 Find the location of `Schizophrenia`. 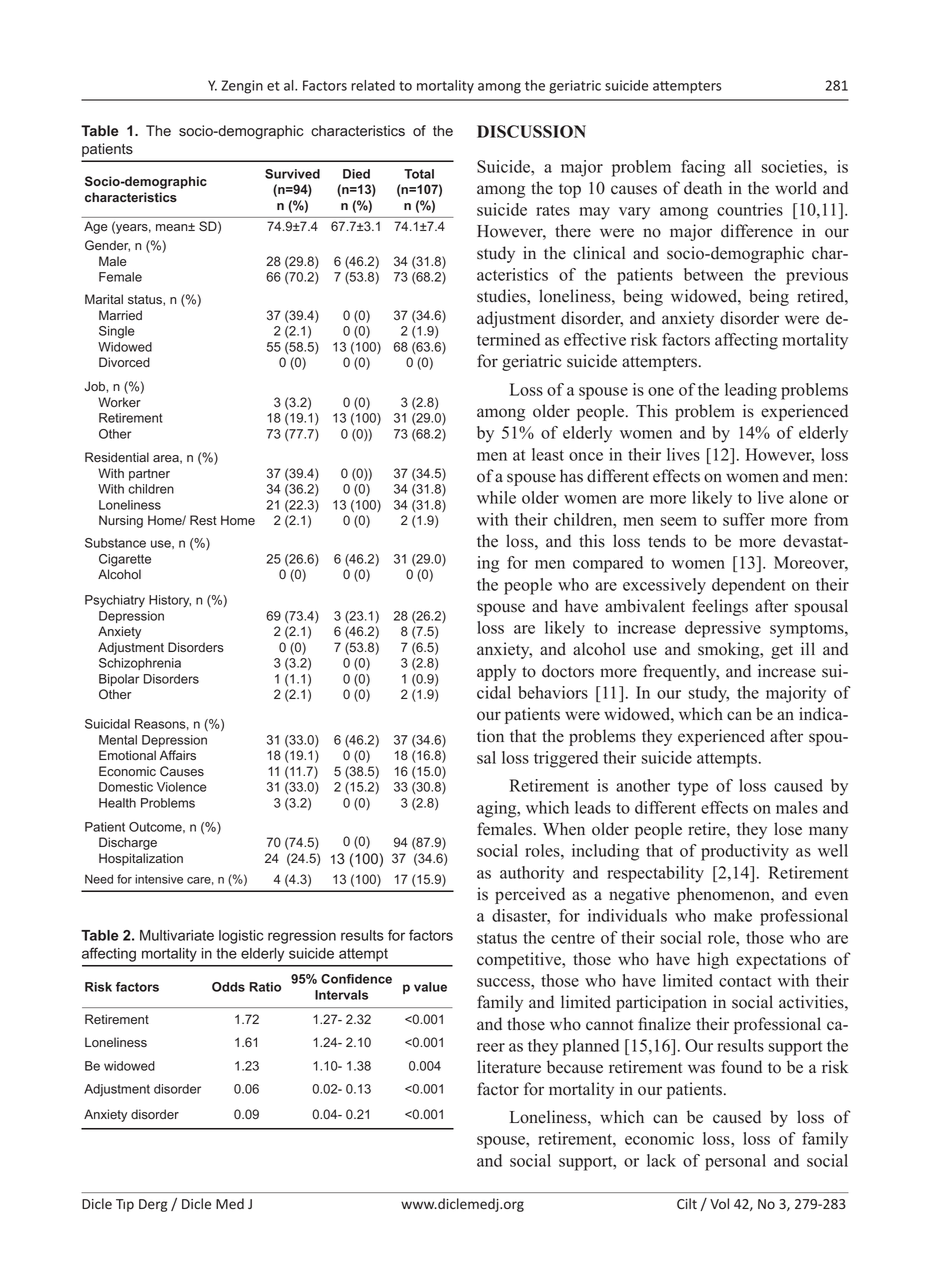

Schizophrenia is located at coordinates (140, 664).
